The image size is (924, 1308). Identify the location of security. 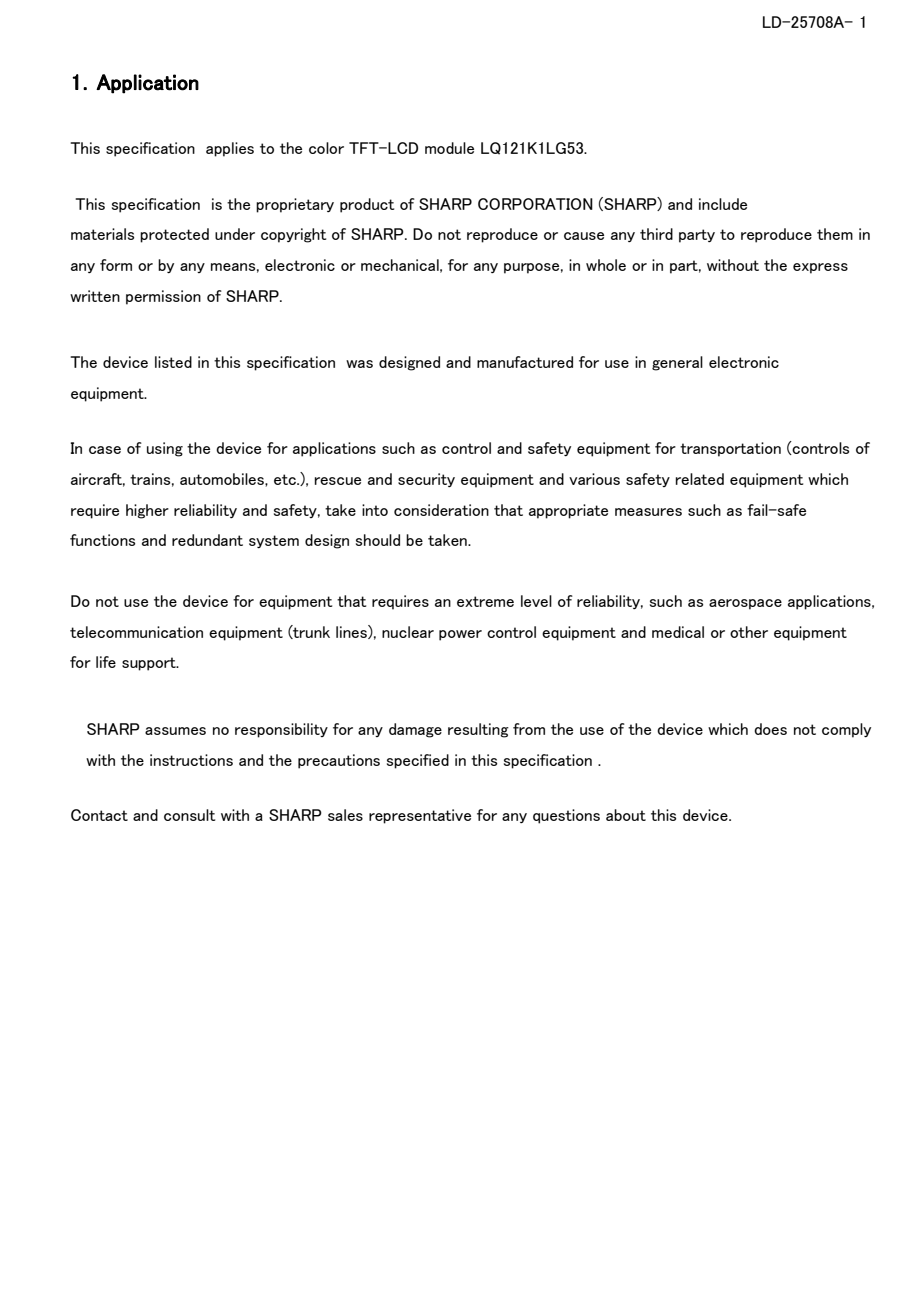
(426, 480).
